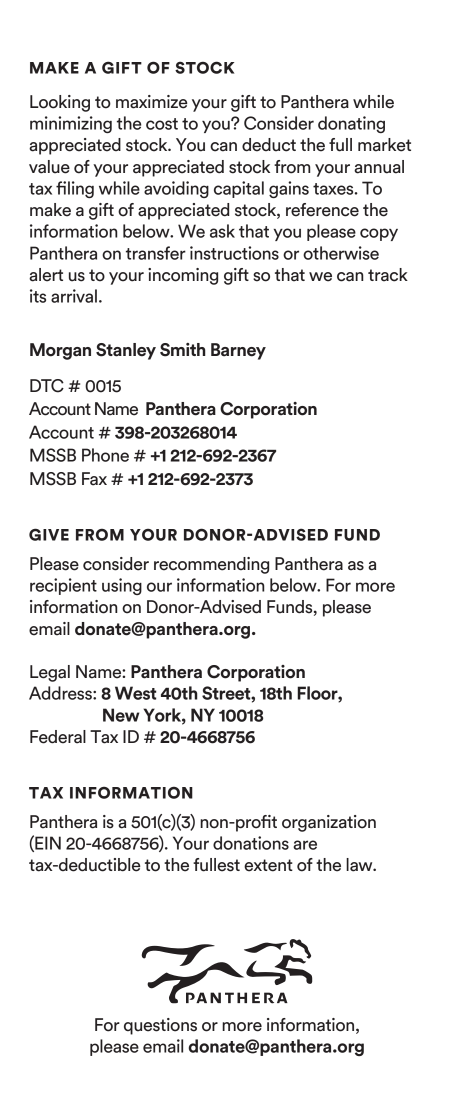  Describe the element at coordinates (162, 124) in the document. I see `cost` at that location.
